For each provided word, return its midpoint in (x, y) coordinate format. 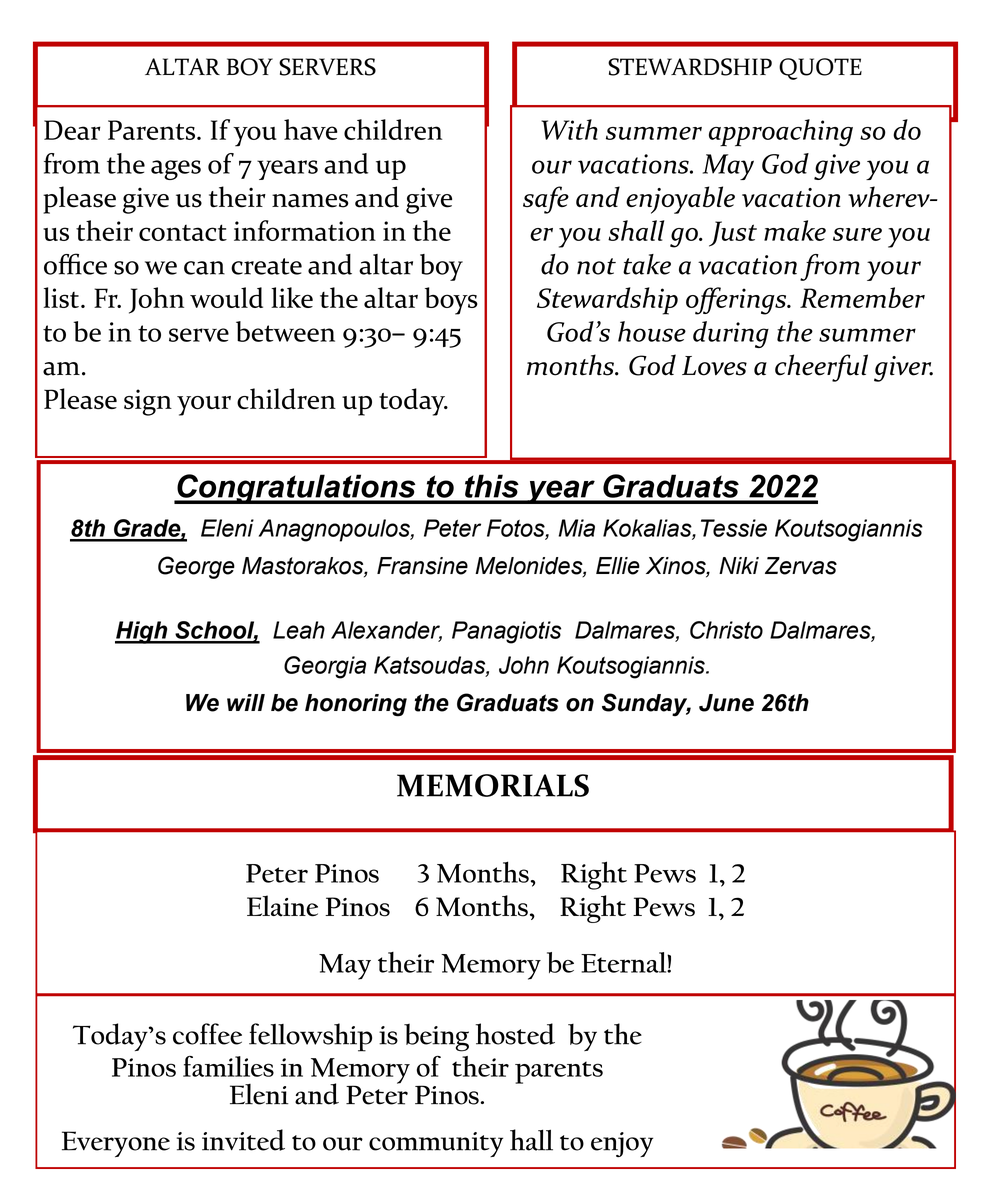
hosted (515, 1034)
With (569, 129)
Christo (726, 630)
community (436, 1144)
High (142, 632)
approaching (781, 133)
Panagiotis (506, 632)
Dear (72, 130)
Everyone (116, 1144)
